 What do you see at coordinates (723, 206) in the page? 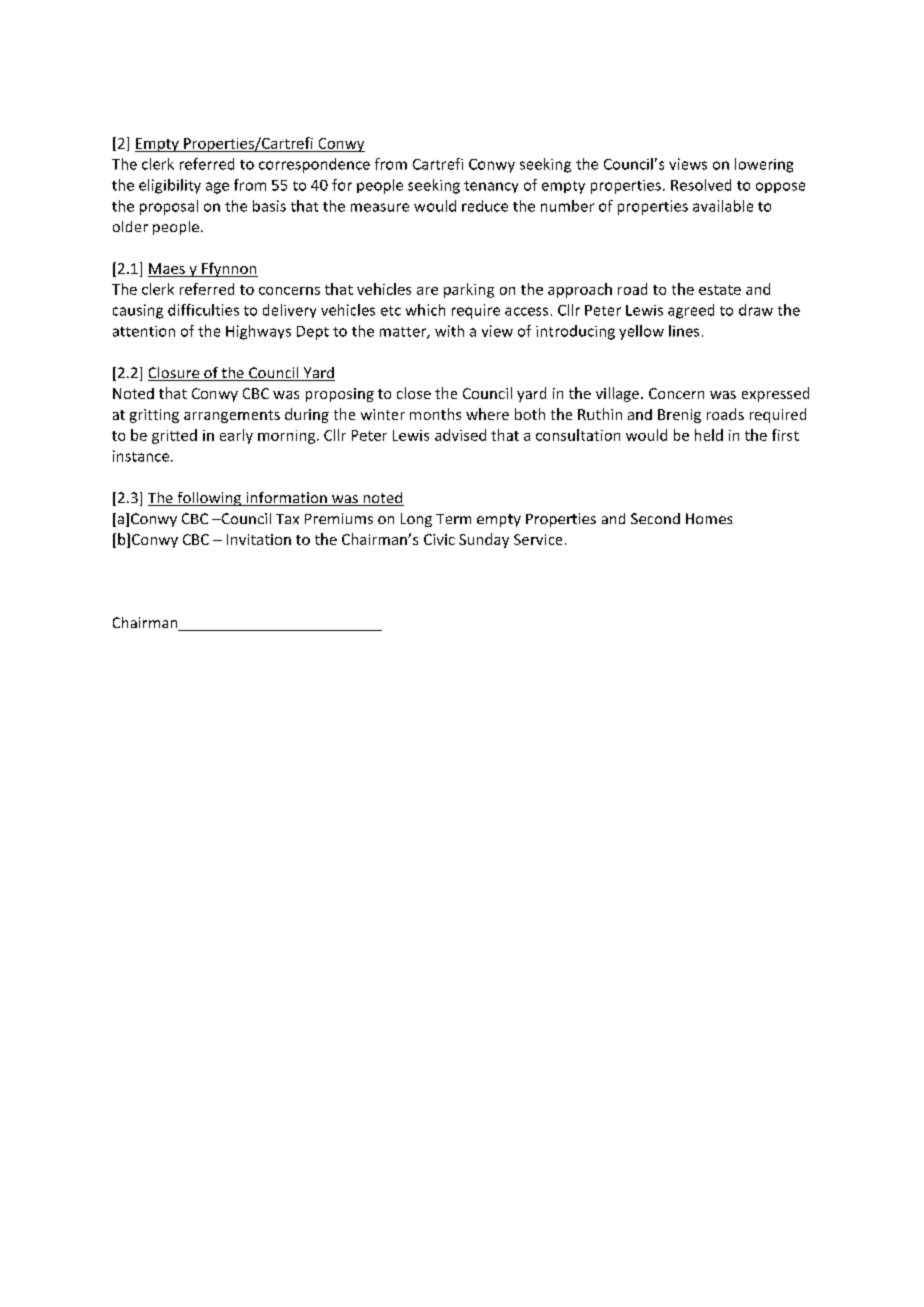
I see `available` at bounding box center [723, 206].
